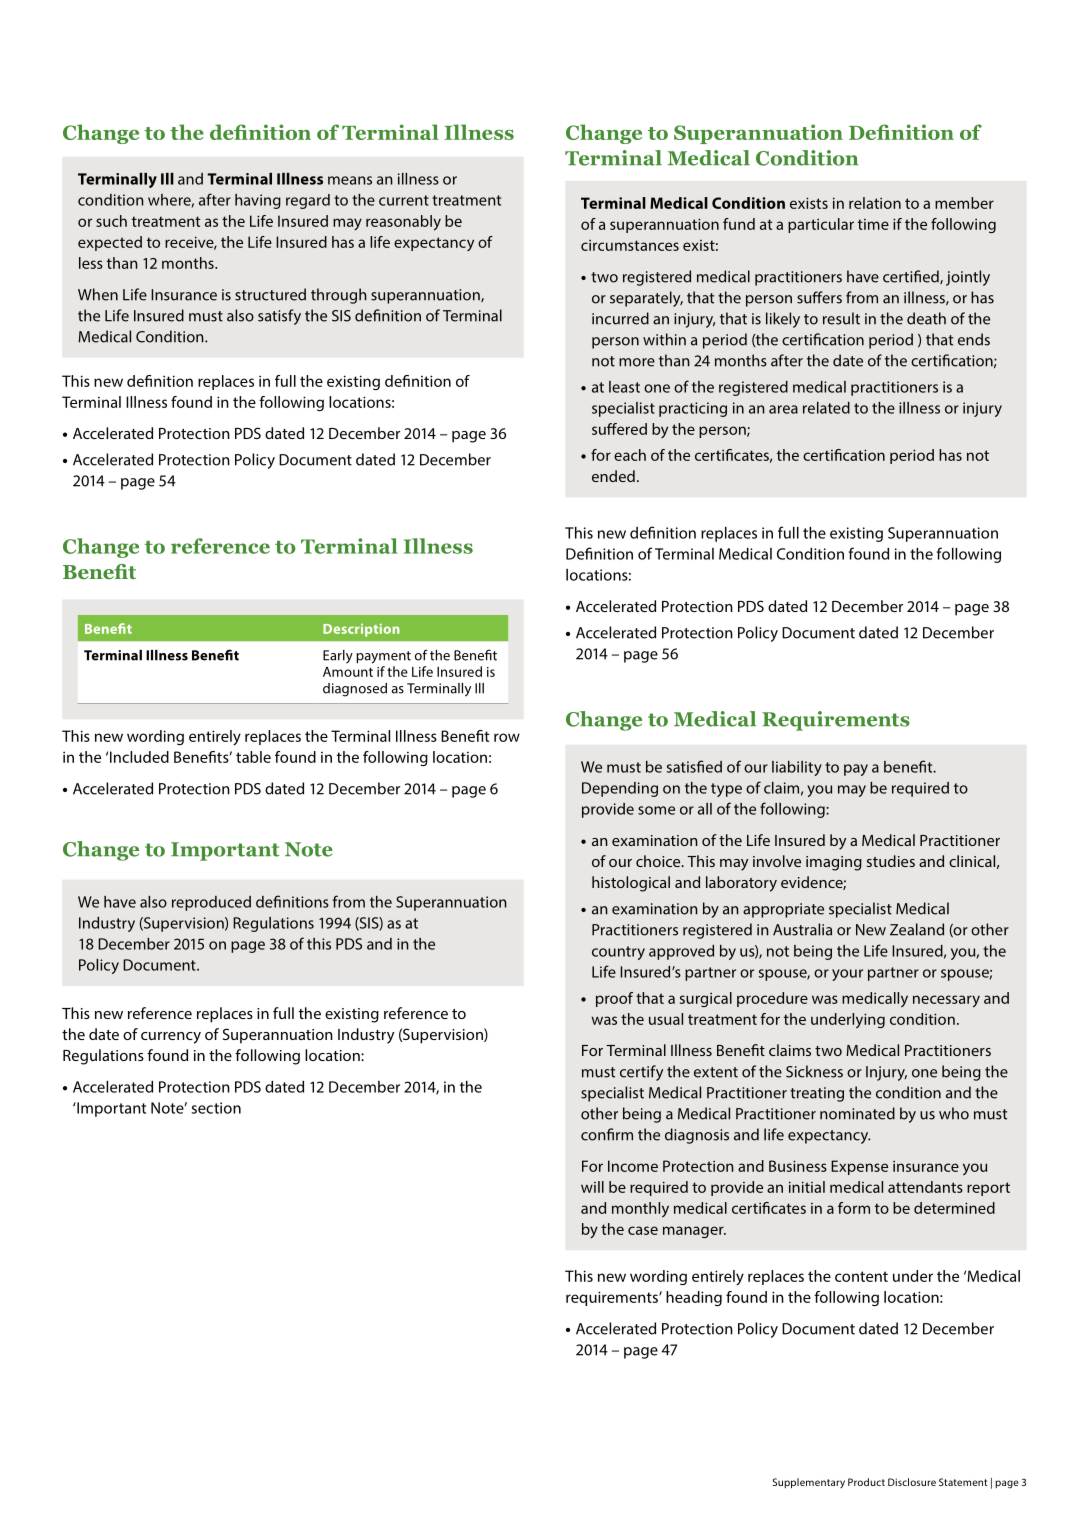  Describe the element at coordinates (694, 1298) in the image. I see `heading` at that location.
